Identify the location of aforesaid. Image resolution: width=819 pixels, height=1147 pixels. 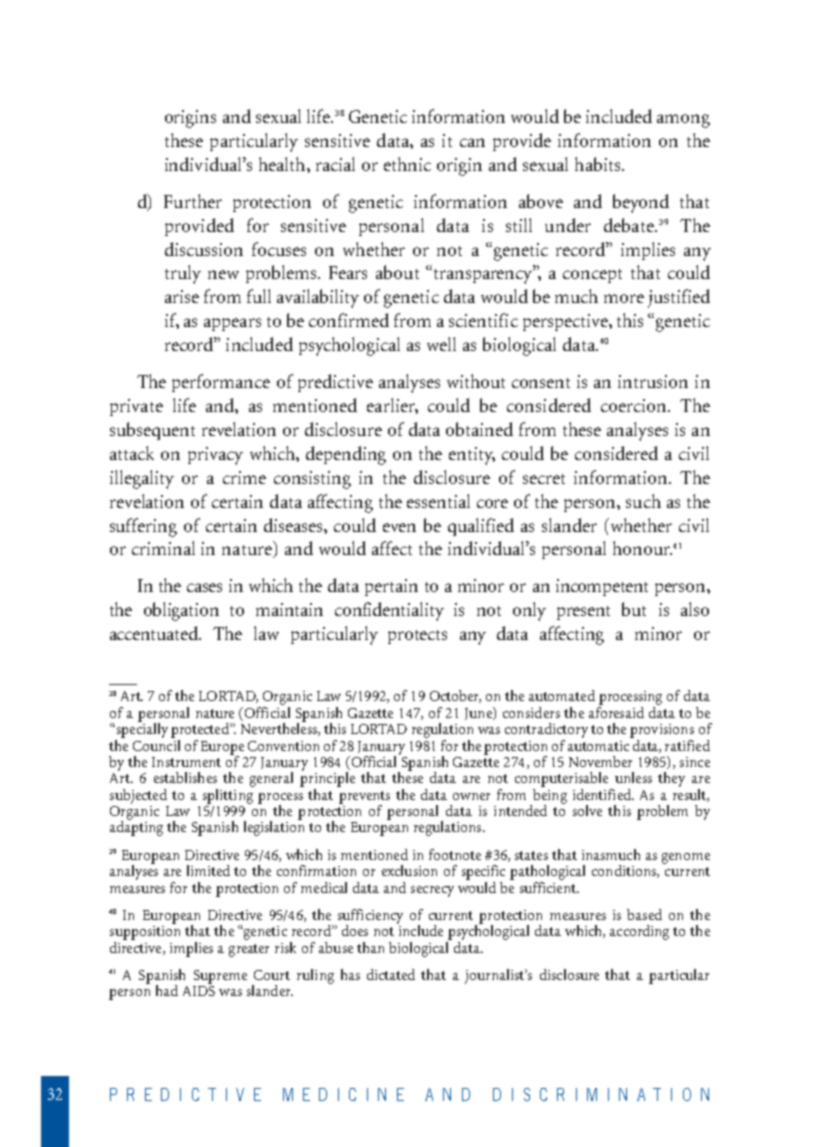
(616, 711).
